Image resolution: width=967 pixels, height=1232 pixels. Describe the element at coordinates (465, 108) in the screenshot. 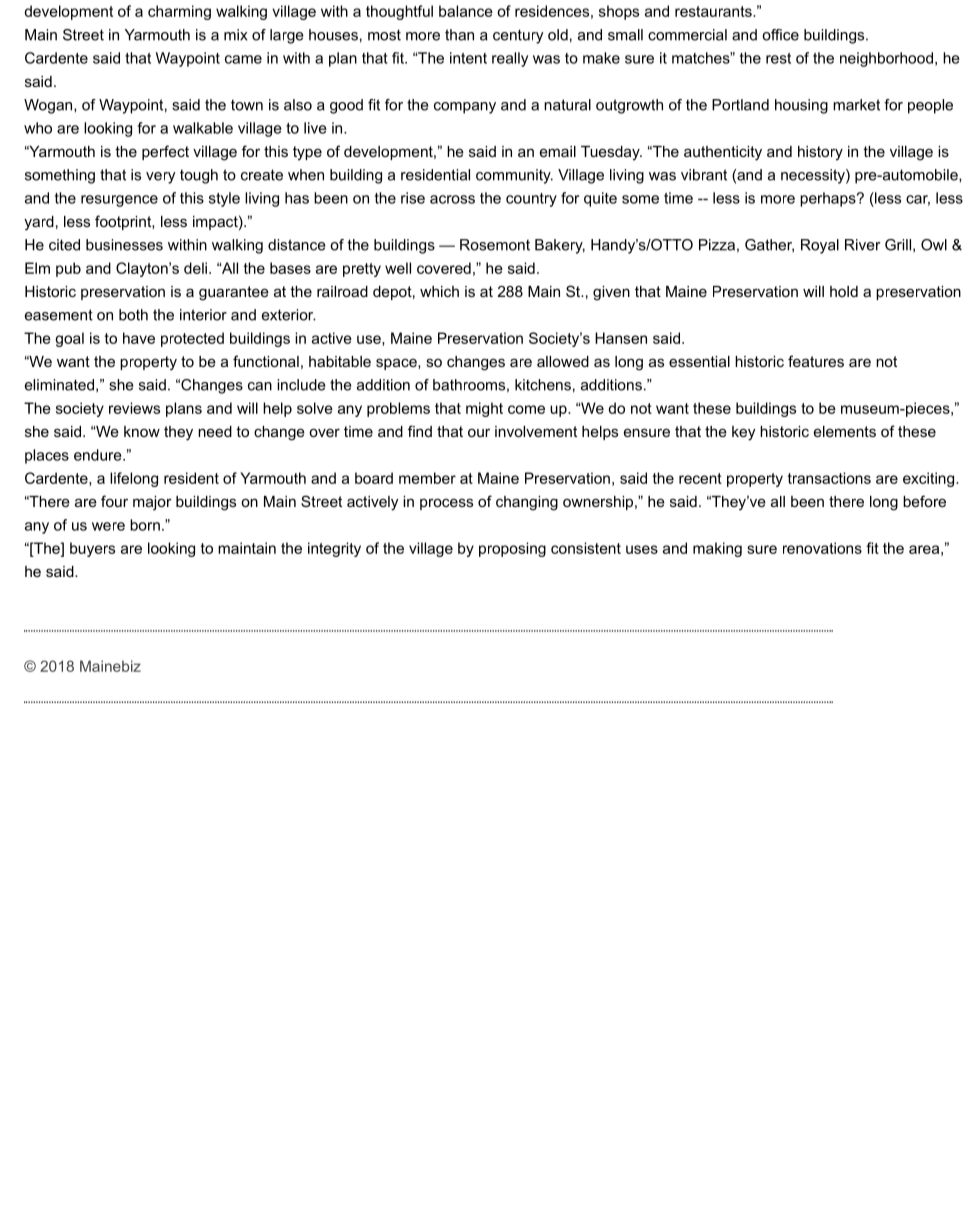

I see `company` at that location.
